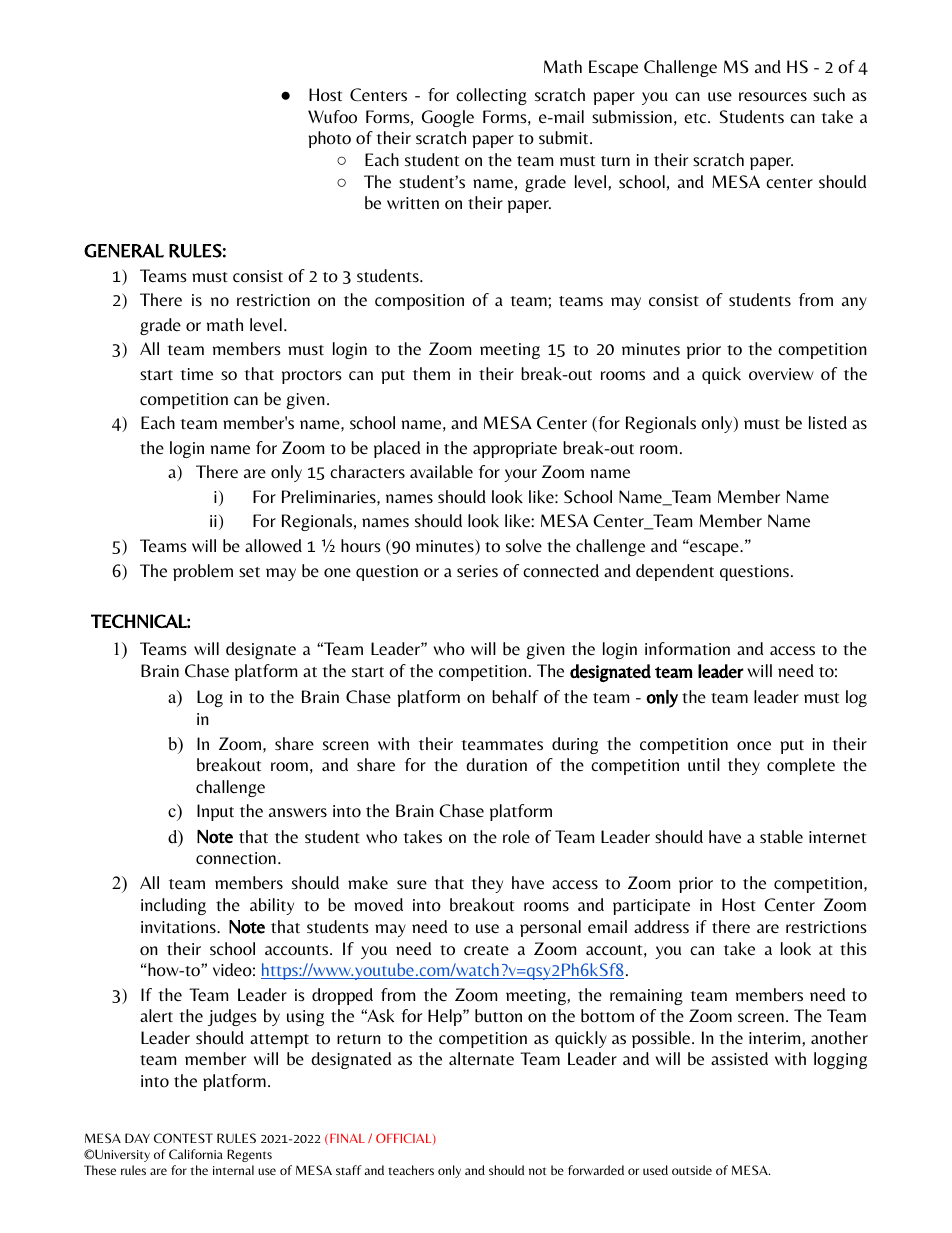 This page has width=952, height=1233. What do you see at coordinates (329, 139) in the page?
I see `photo` at bounding box center [329, 139].
